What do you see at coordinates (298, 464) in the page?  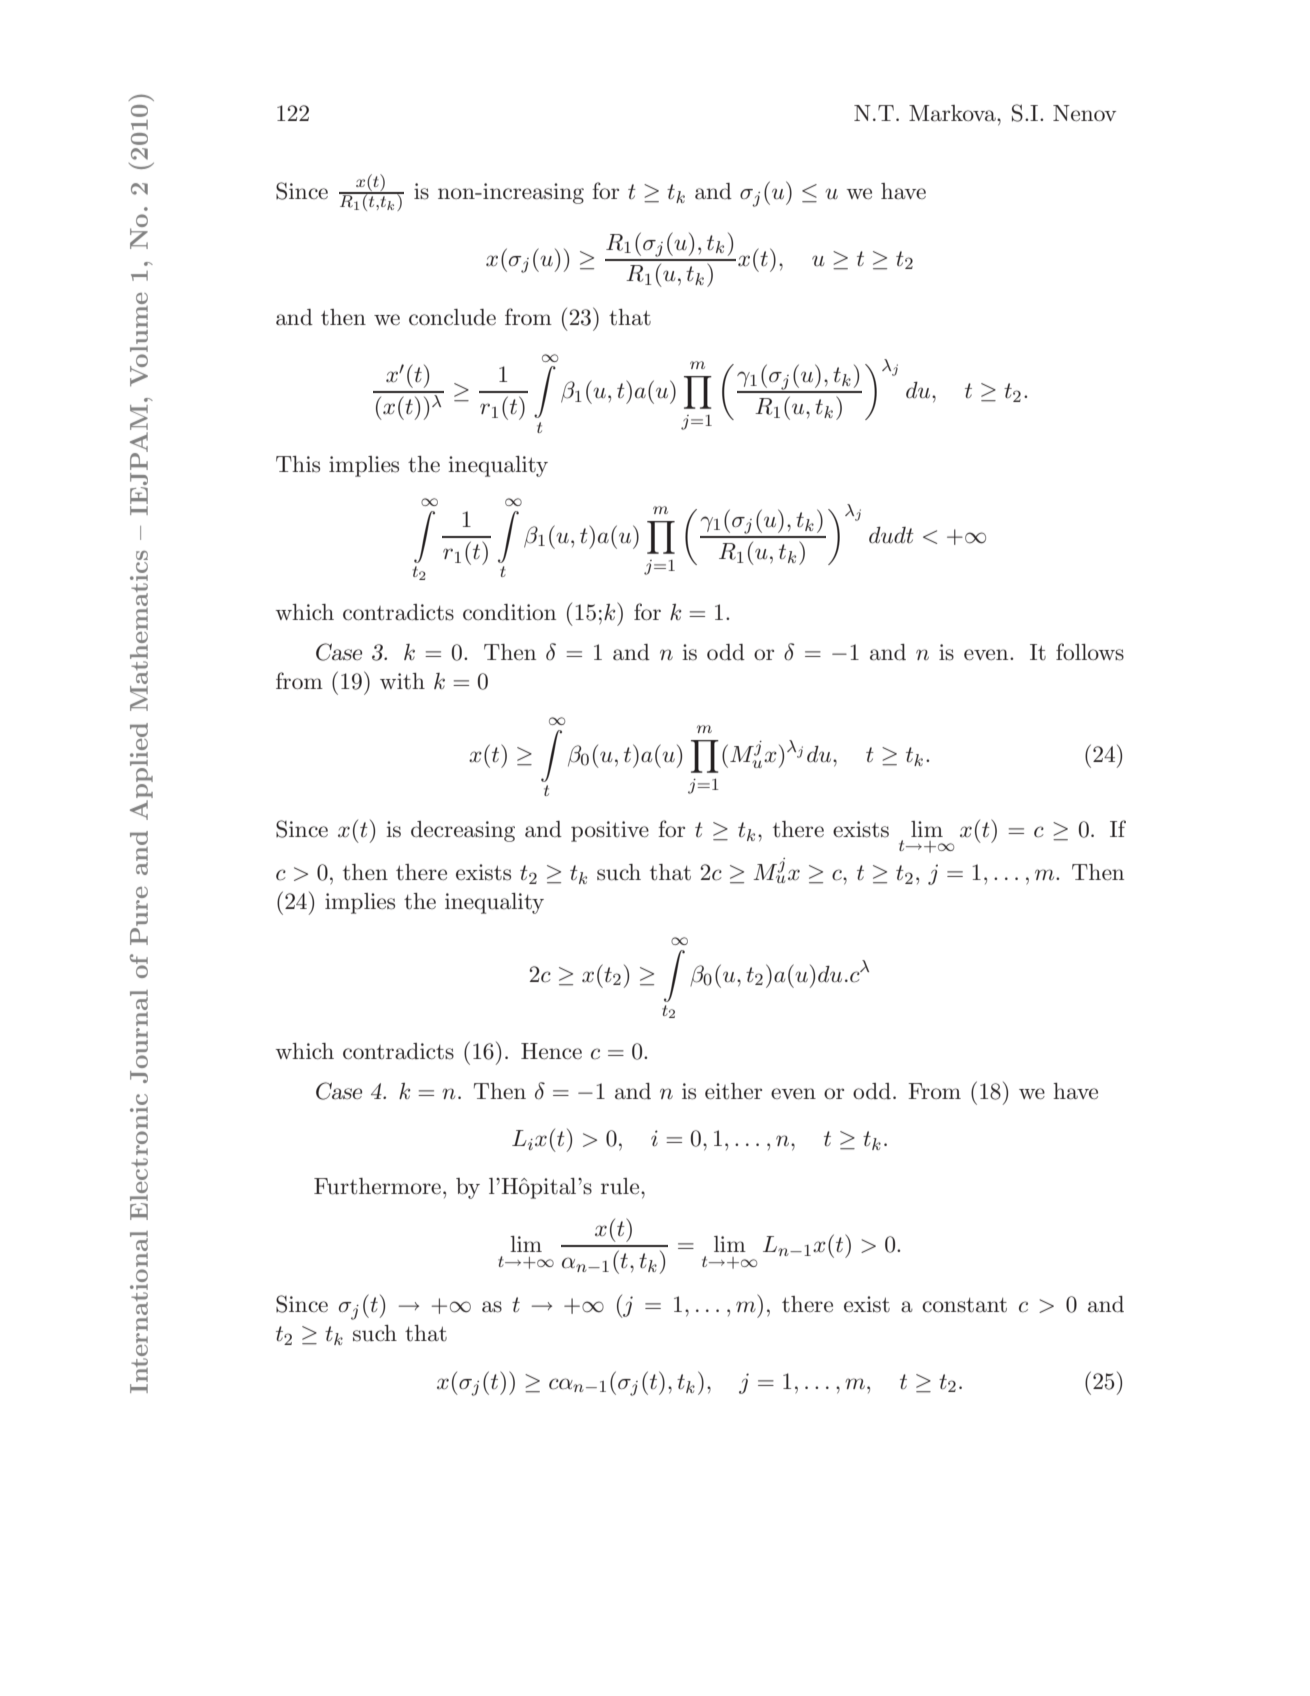 I see `This` at bounding box center [298, 464].
